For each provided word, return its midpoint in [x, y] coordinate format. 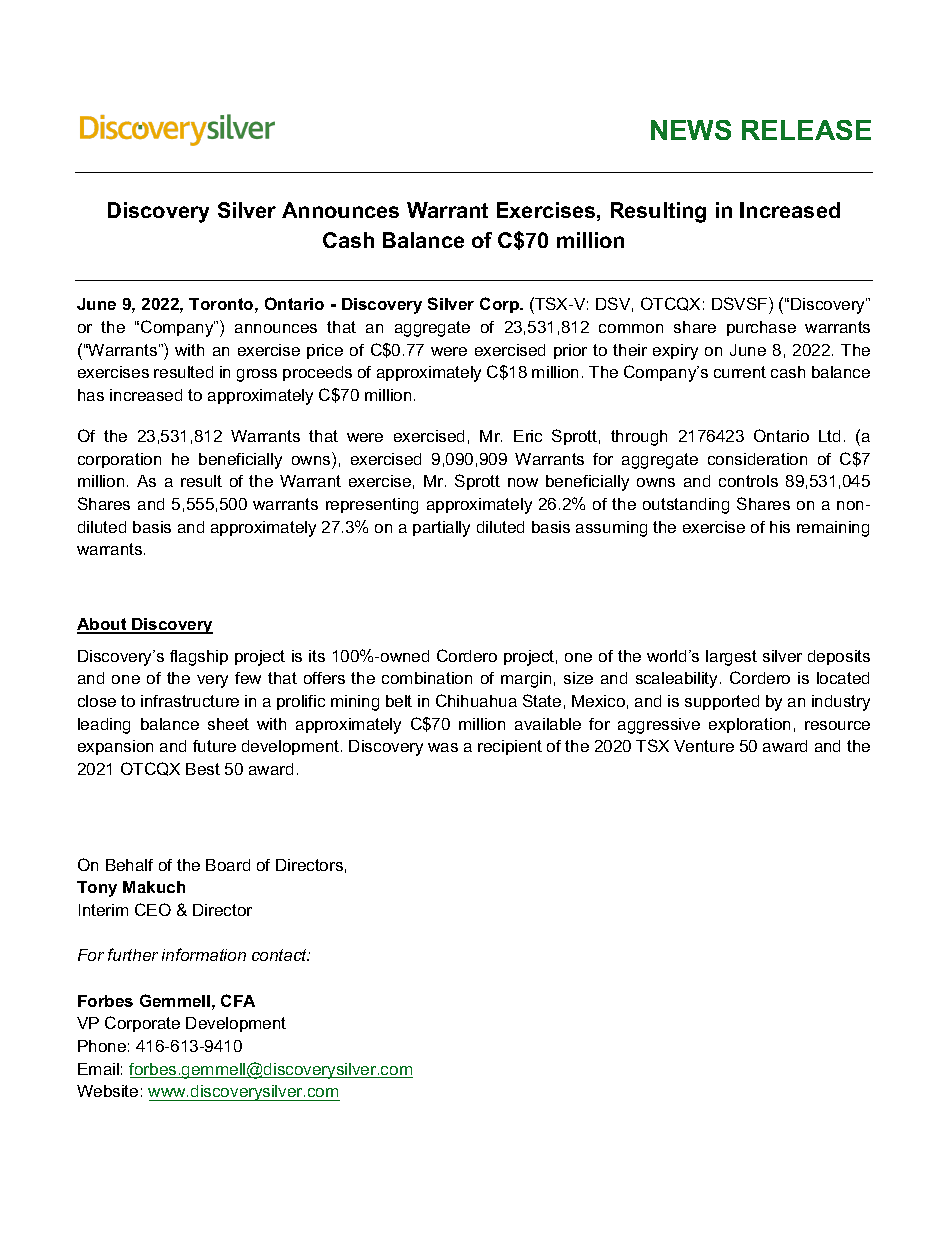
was [443, 747]
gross [257, 375]
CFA [238, 1000]
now [523, 482]
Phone [102, 1046]
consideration [757, 459]
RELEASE [806, 130]
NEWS [691, 130]
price [325, 351]
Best [203, 769]
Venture [704, 746]
